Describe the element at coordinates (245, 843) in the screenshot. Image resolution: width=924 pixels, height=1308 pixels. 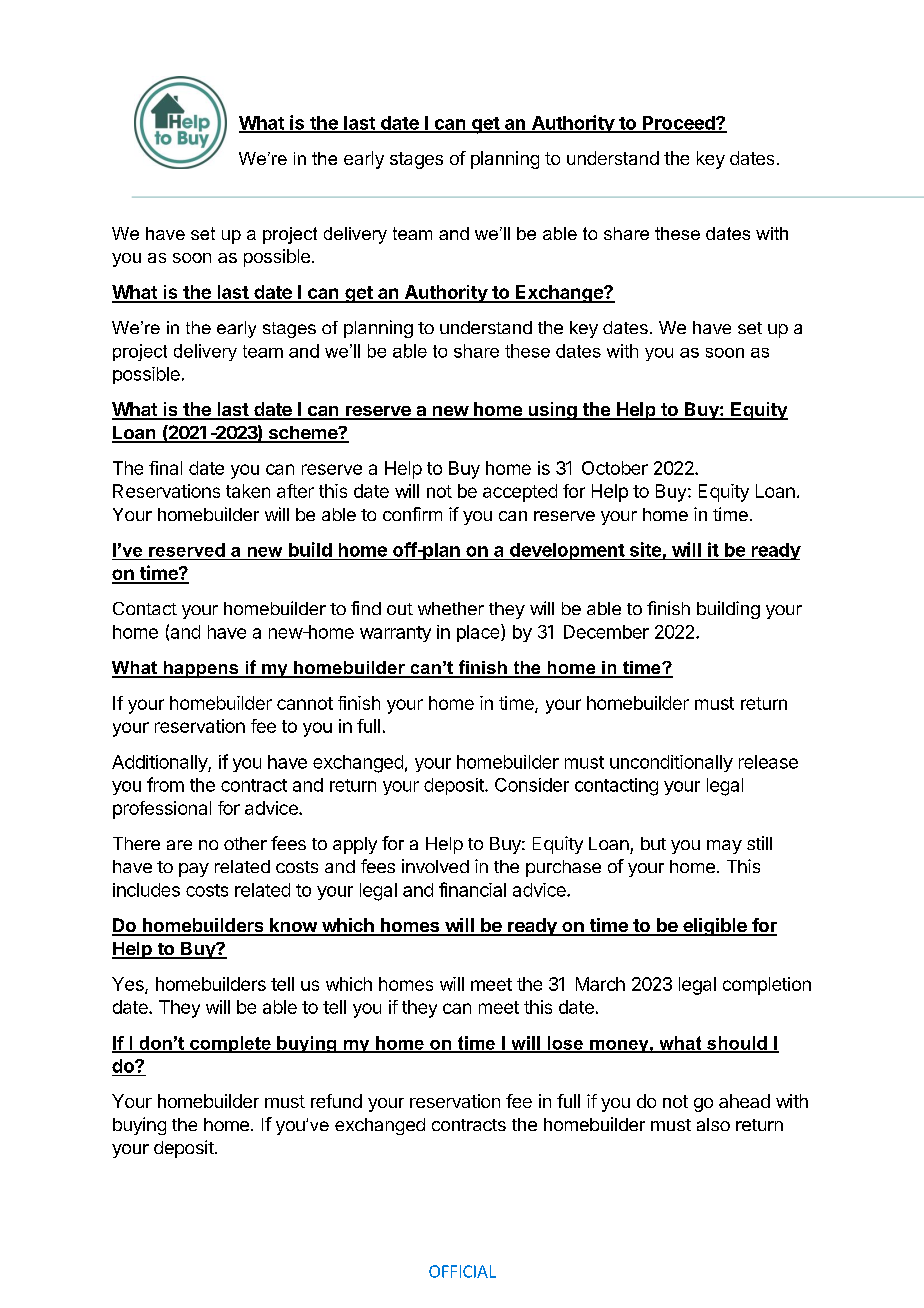
I see `other` at that location.
